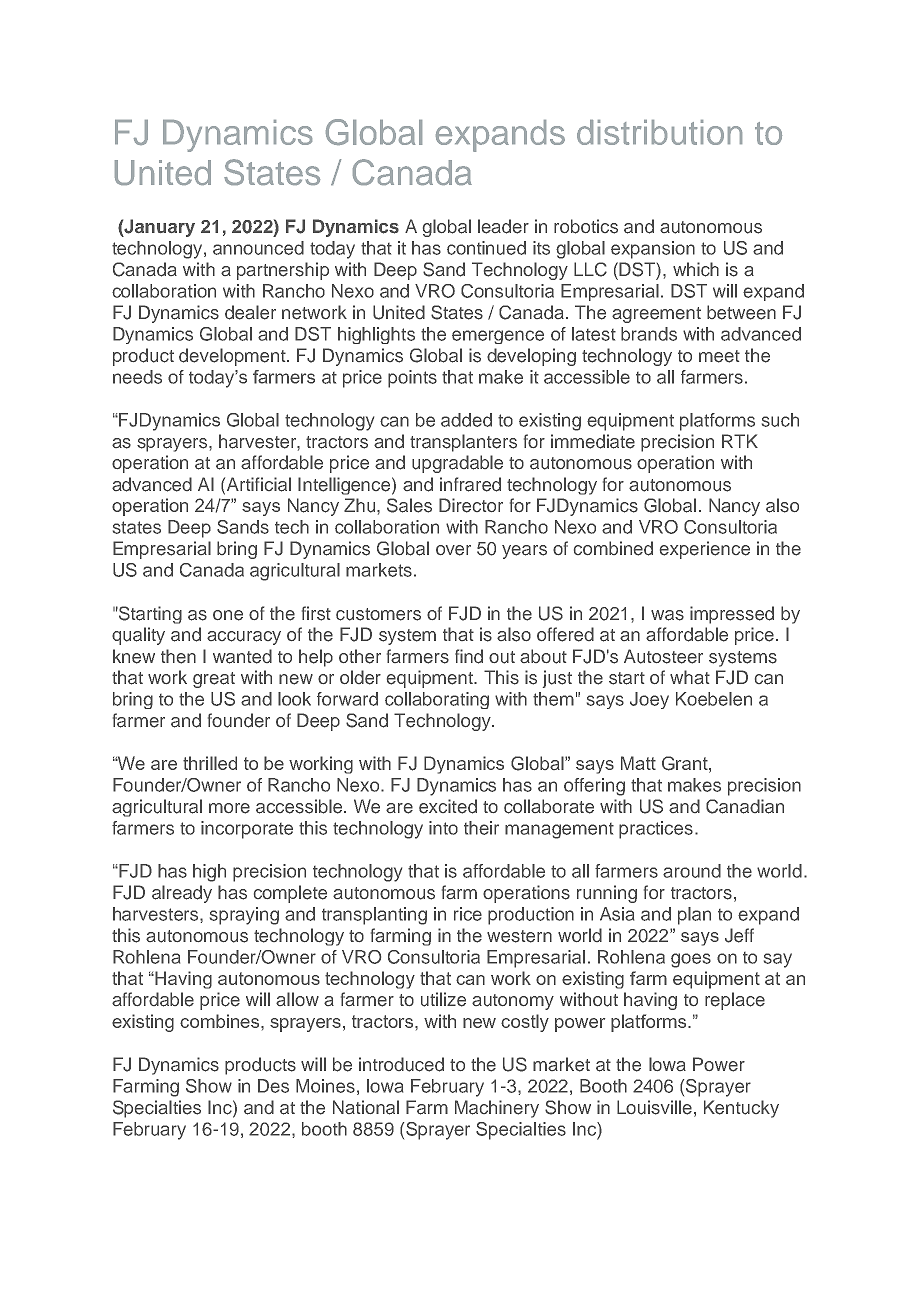 The image size is (924, 1308). What do you see at coordinates (659, 132) in the page?
I see `distribution` at bounding box center [659, 132].
